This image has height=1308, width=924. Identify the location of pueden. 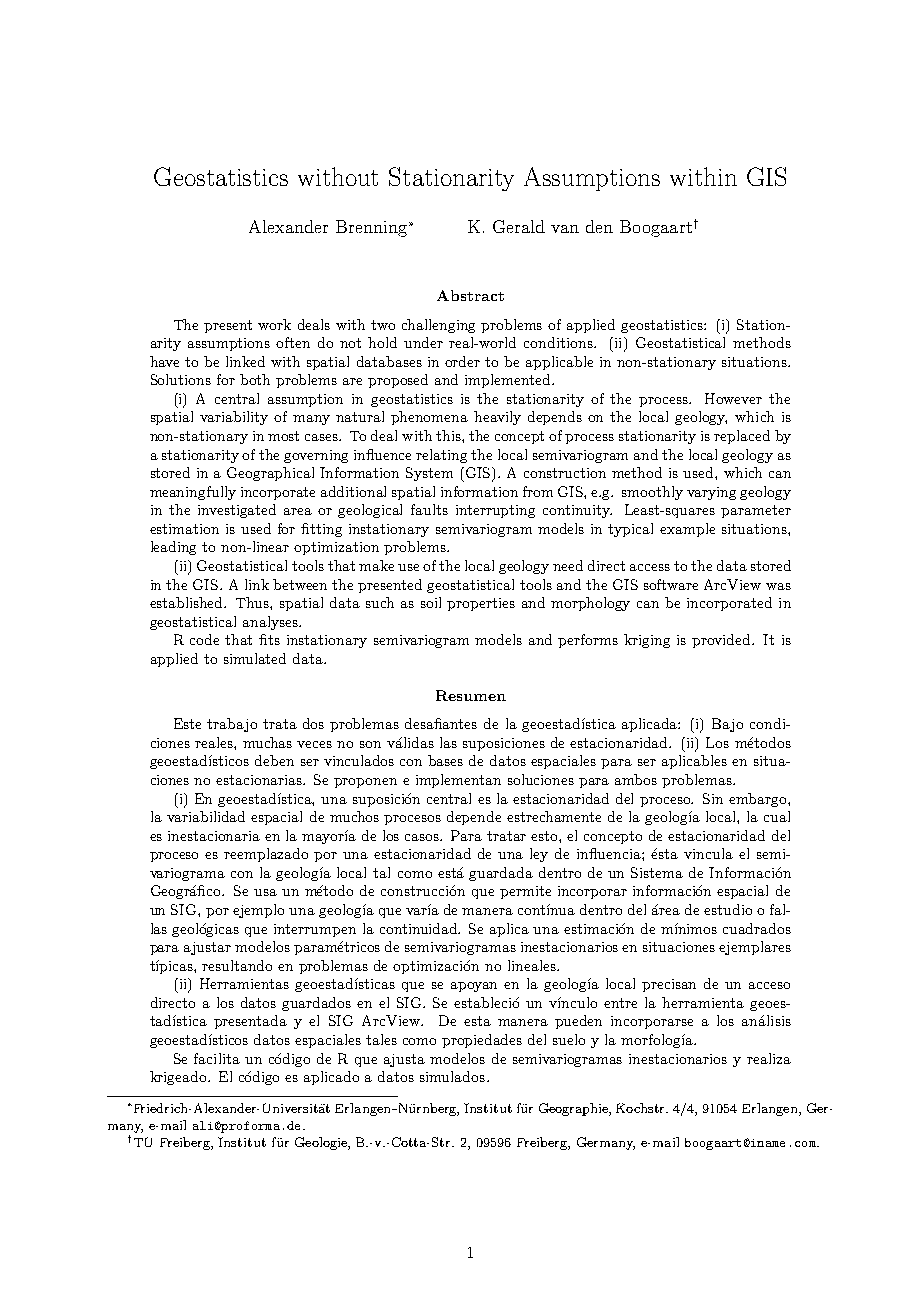
(578, 1022).
